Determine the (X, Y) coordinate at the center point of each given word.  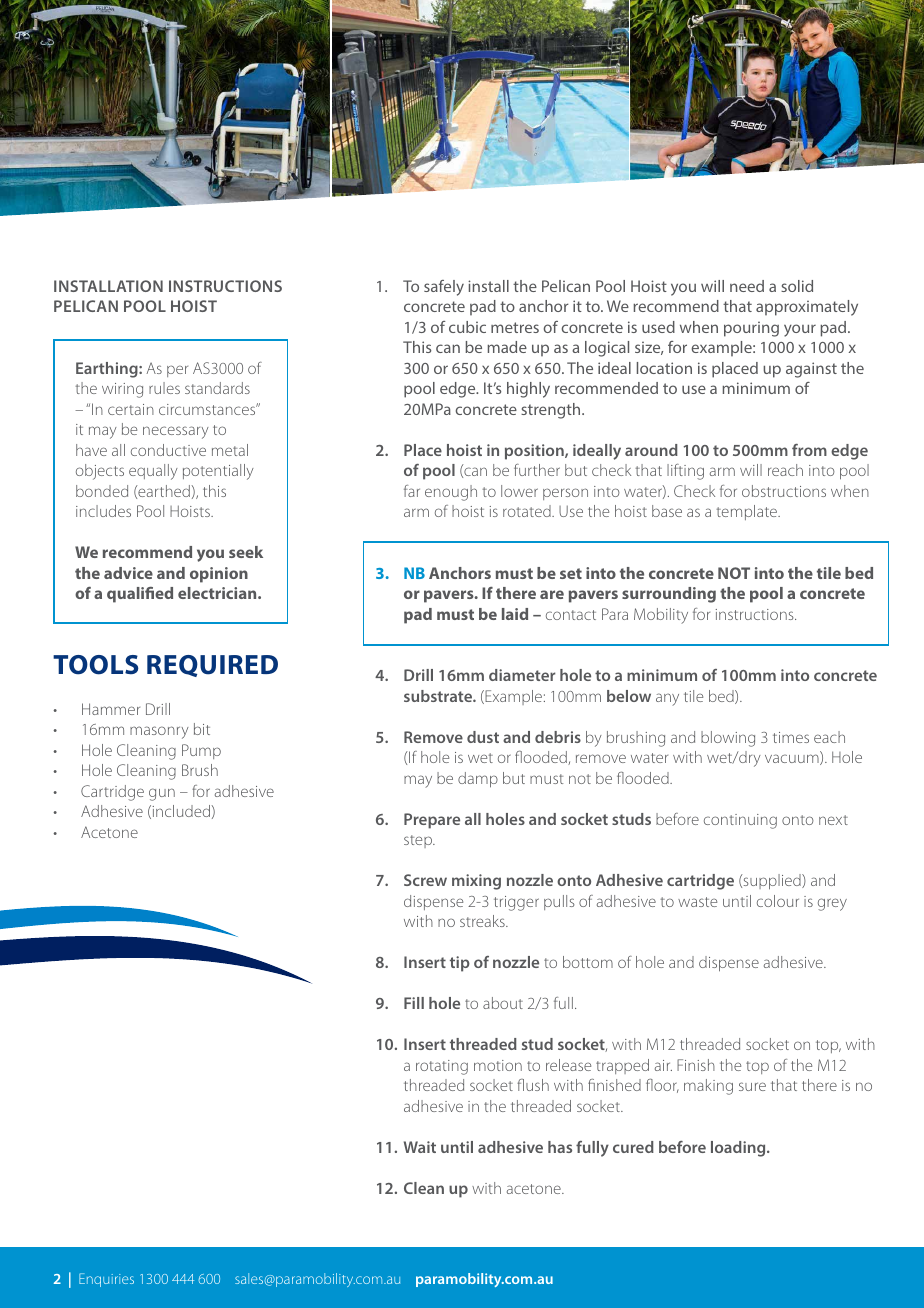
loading (739, 1149)
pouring (751, 329)
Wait (420, 1147)
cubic (467, 327)
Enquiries (106, 1280)
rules (164, 388)
